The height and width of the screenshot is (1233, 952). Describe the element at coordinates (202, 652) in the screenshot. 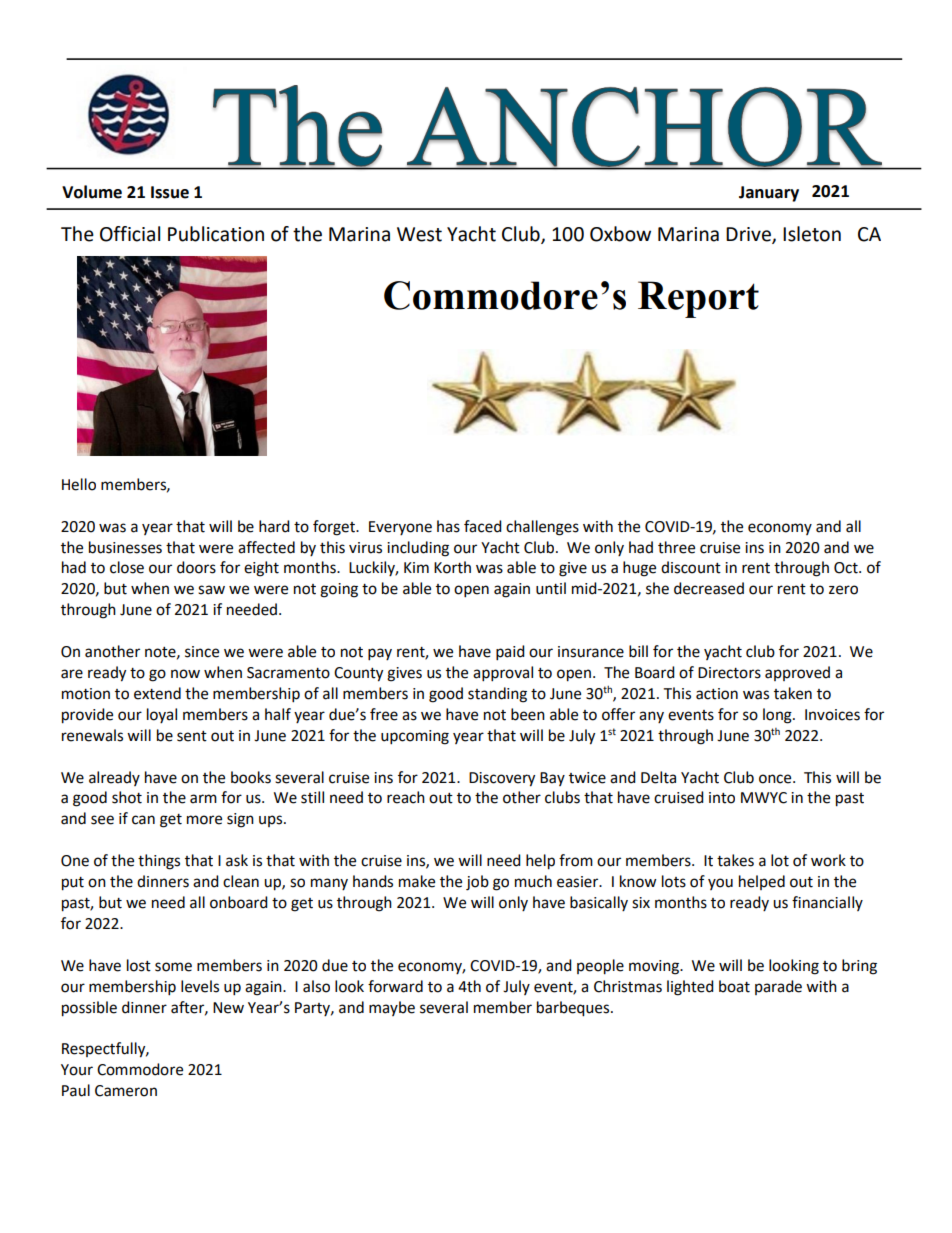

I see `since` at that location.
